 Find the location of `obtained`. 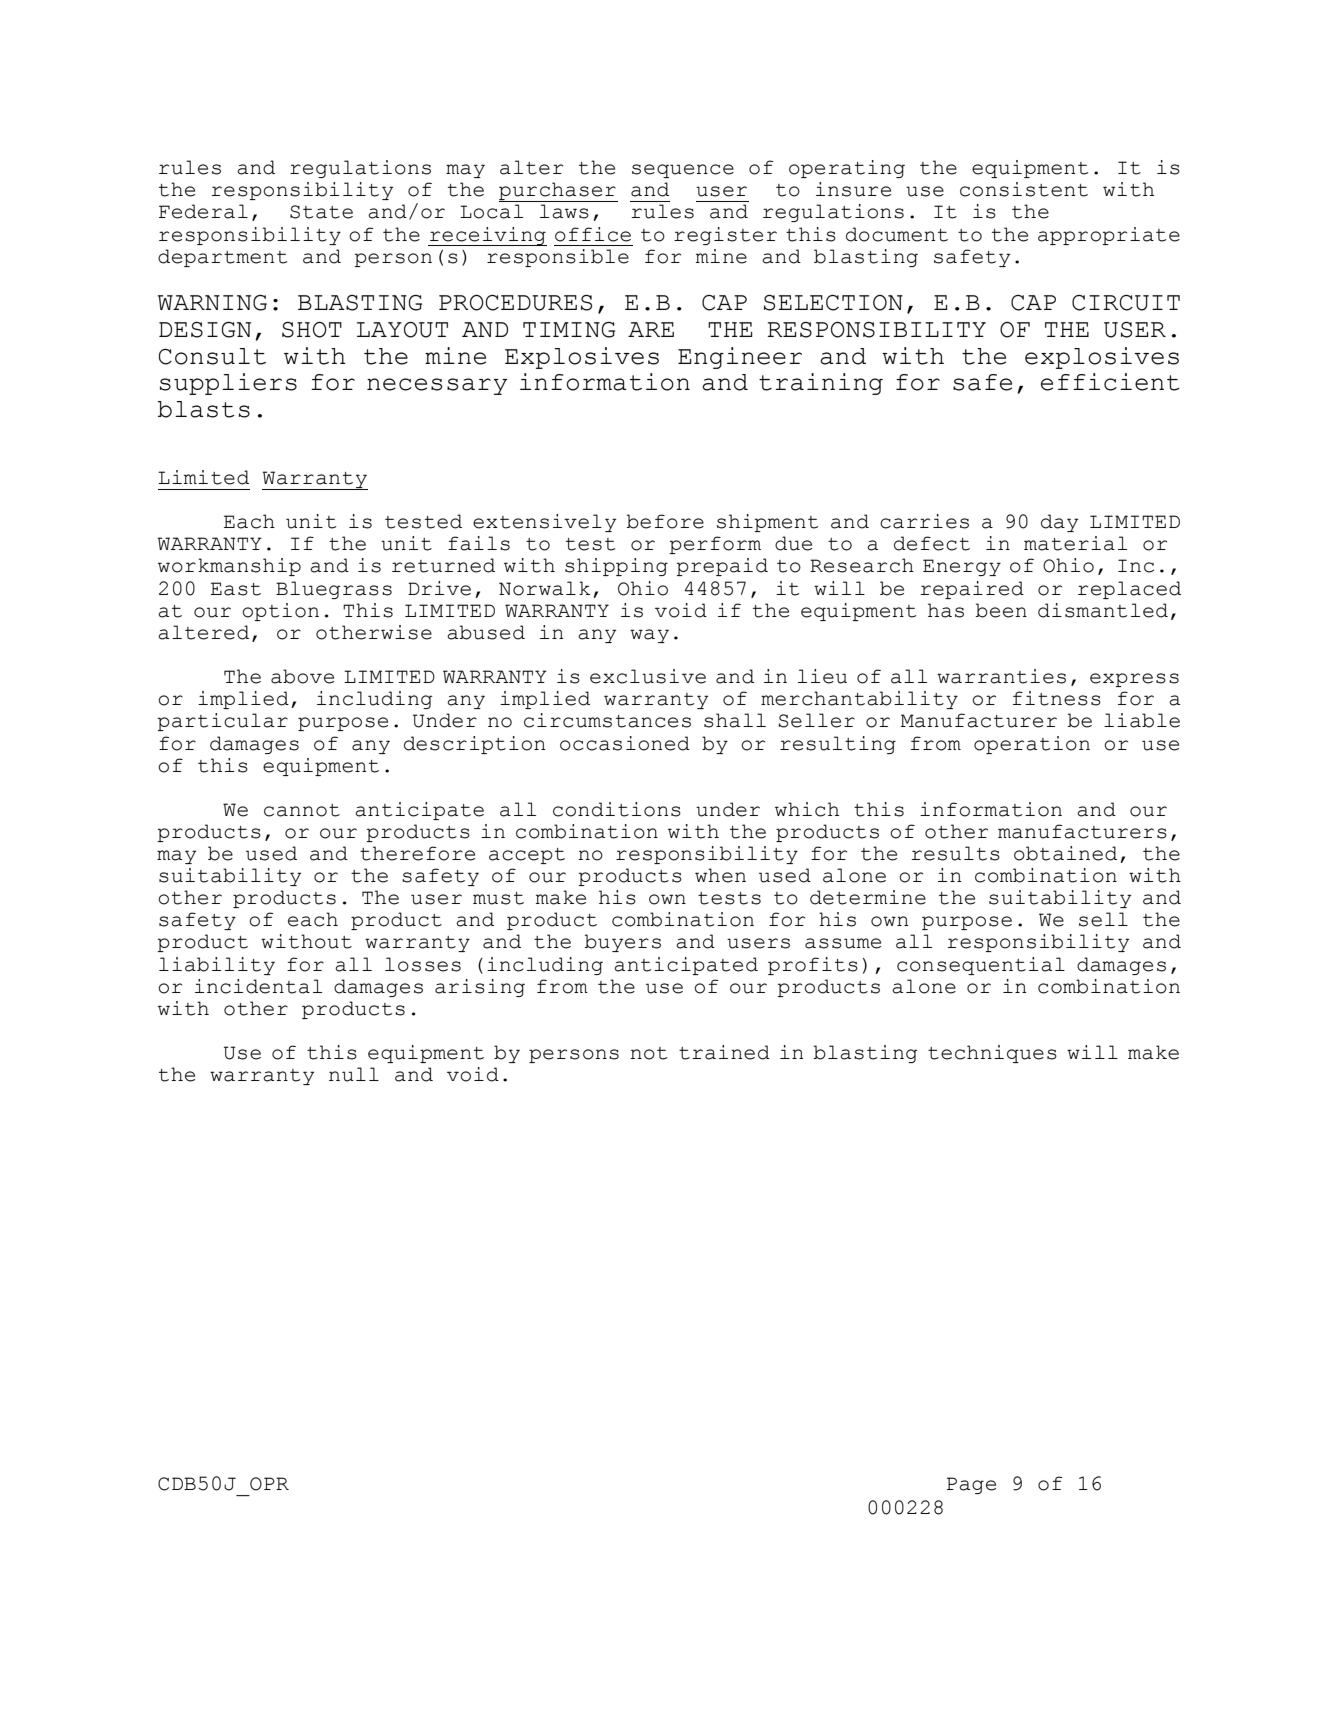

obtained is located at coordinates (1065, 853).
